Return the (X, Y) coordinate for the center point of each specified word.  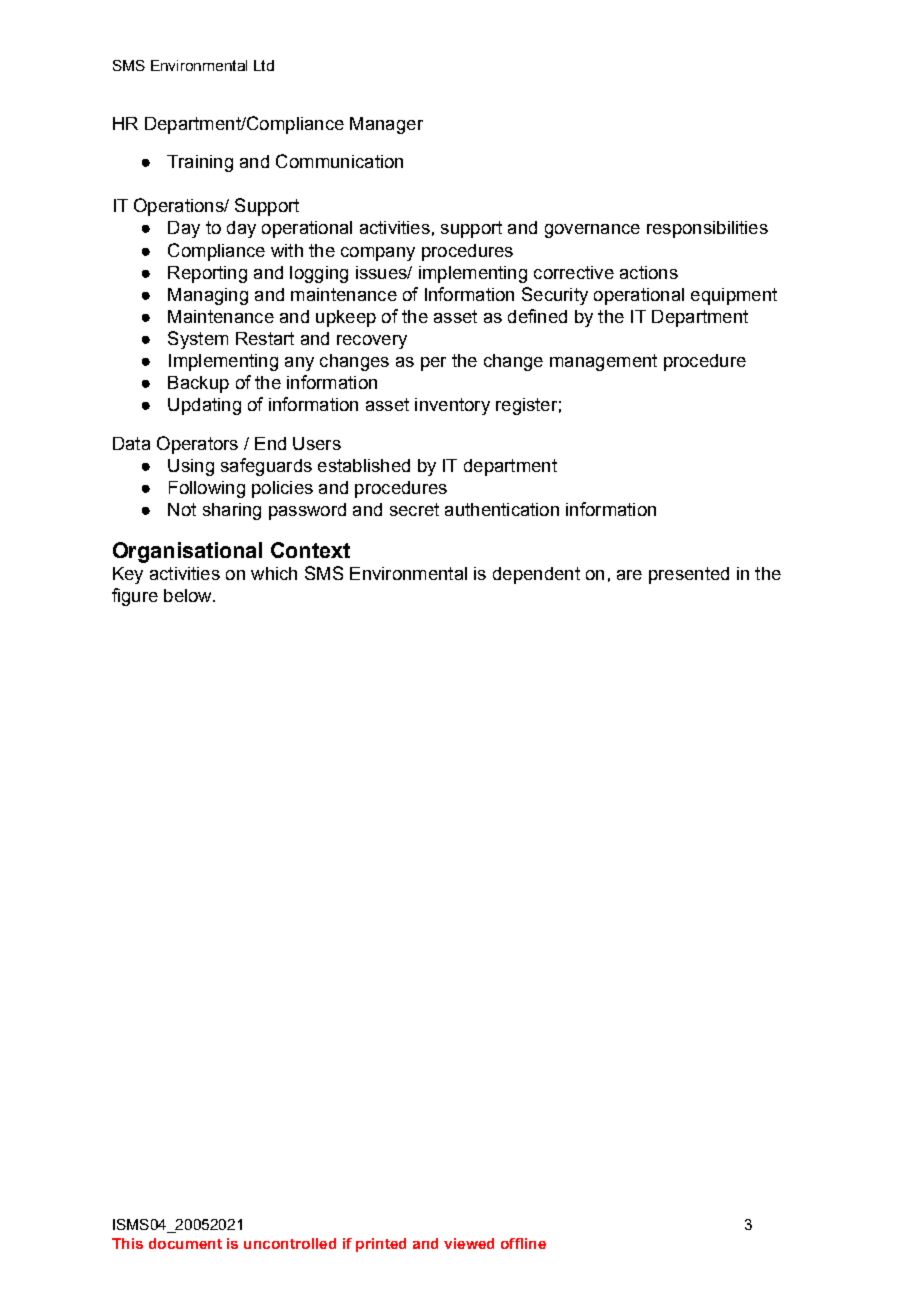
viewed (469, 1243)
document (185, 1243)
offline (523, 1243)
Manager (386, 125)
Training (200, 163)
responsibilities (707, 229)
